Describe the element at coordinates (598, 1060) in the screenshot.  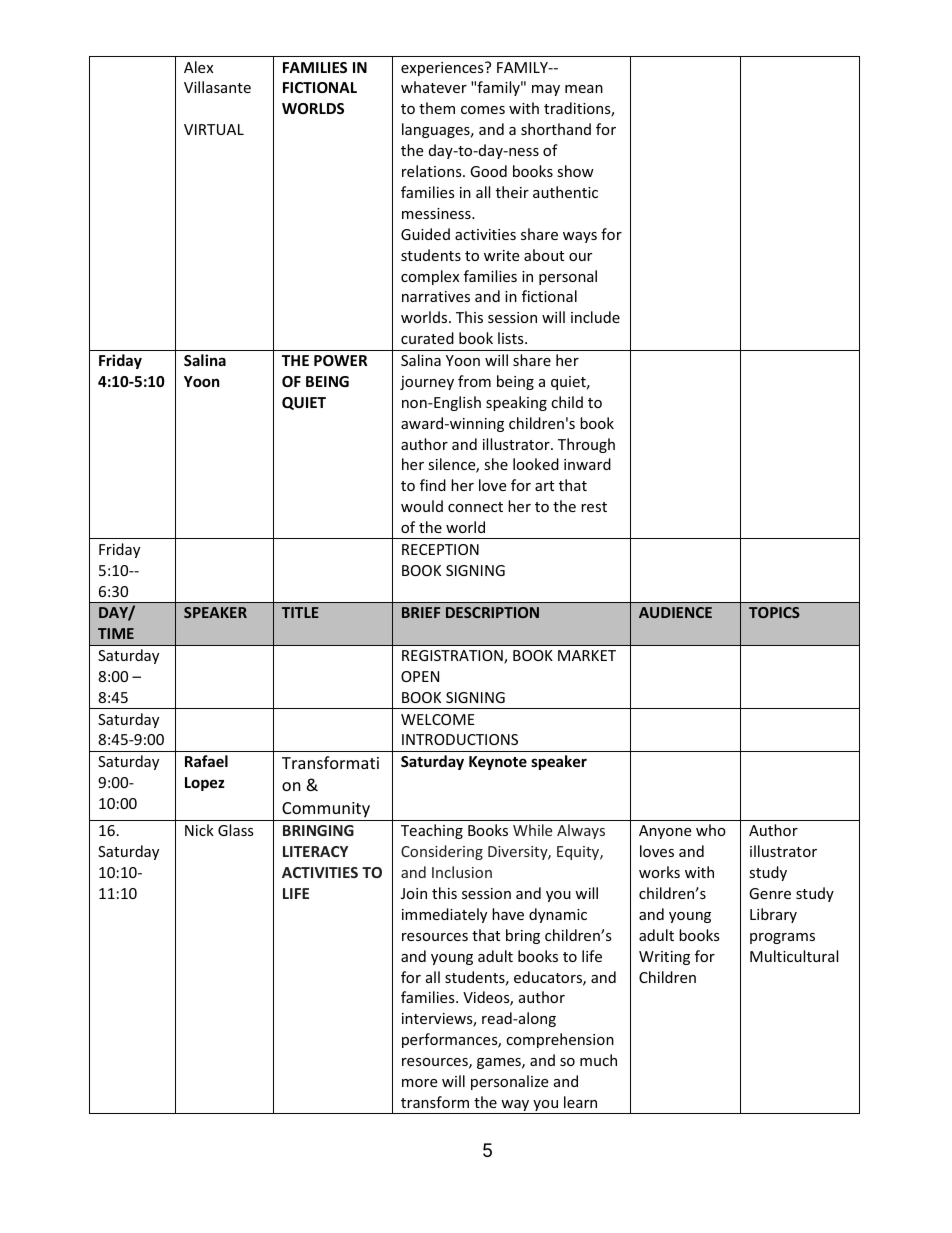
I see `much` at that location.
